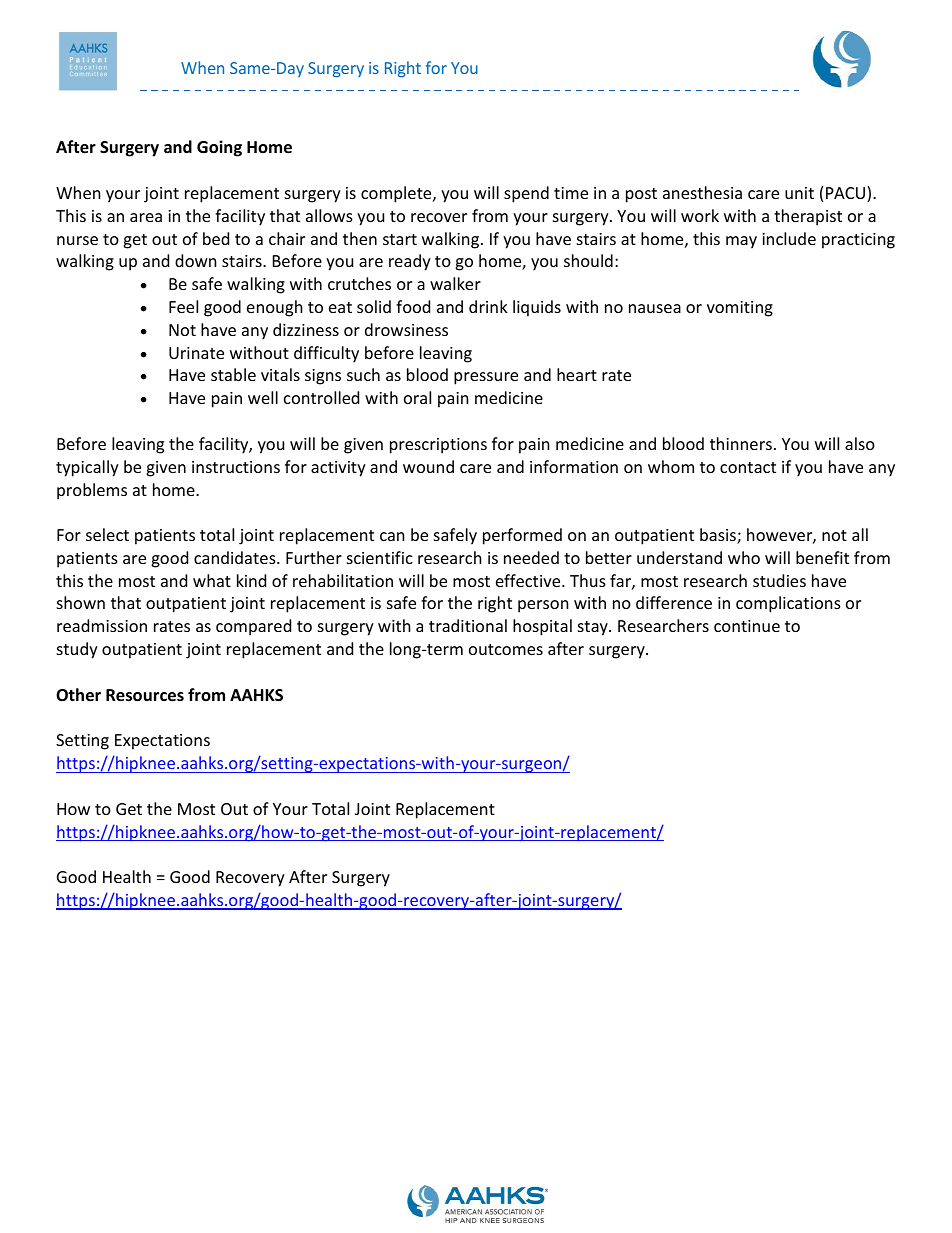  I want to click on spend, so click(526, 194).
